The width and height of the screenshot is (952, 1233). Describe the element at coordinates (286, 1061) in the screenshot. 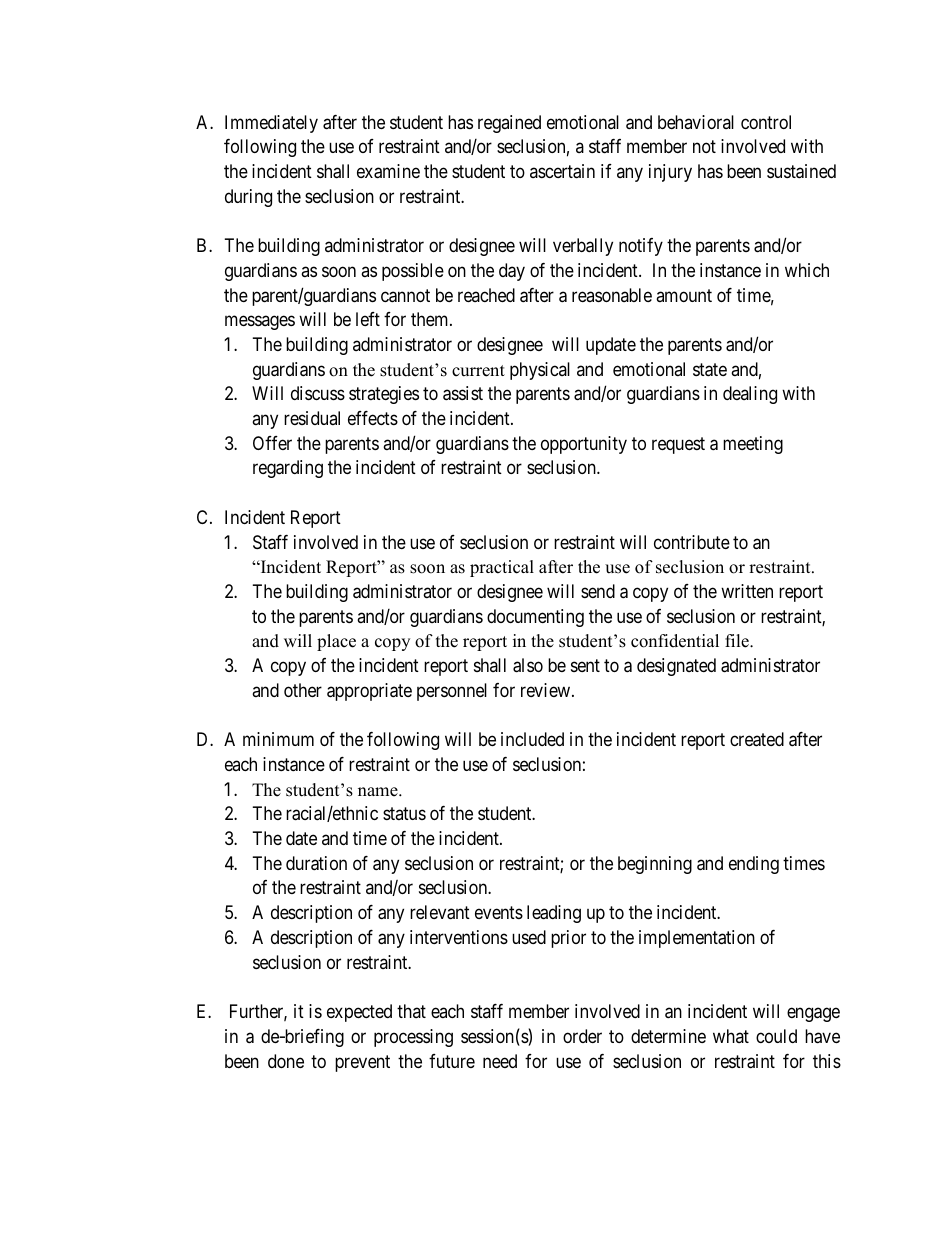

I see `done` at that location.
